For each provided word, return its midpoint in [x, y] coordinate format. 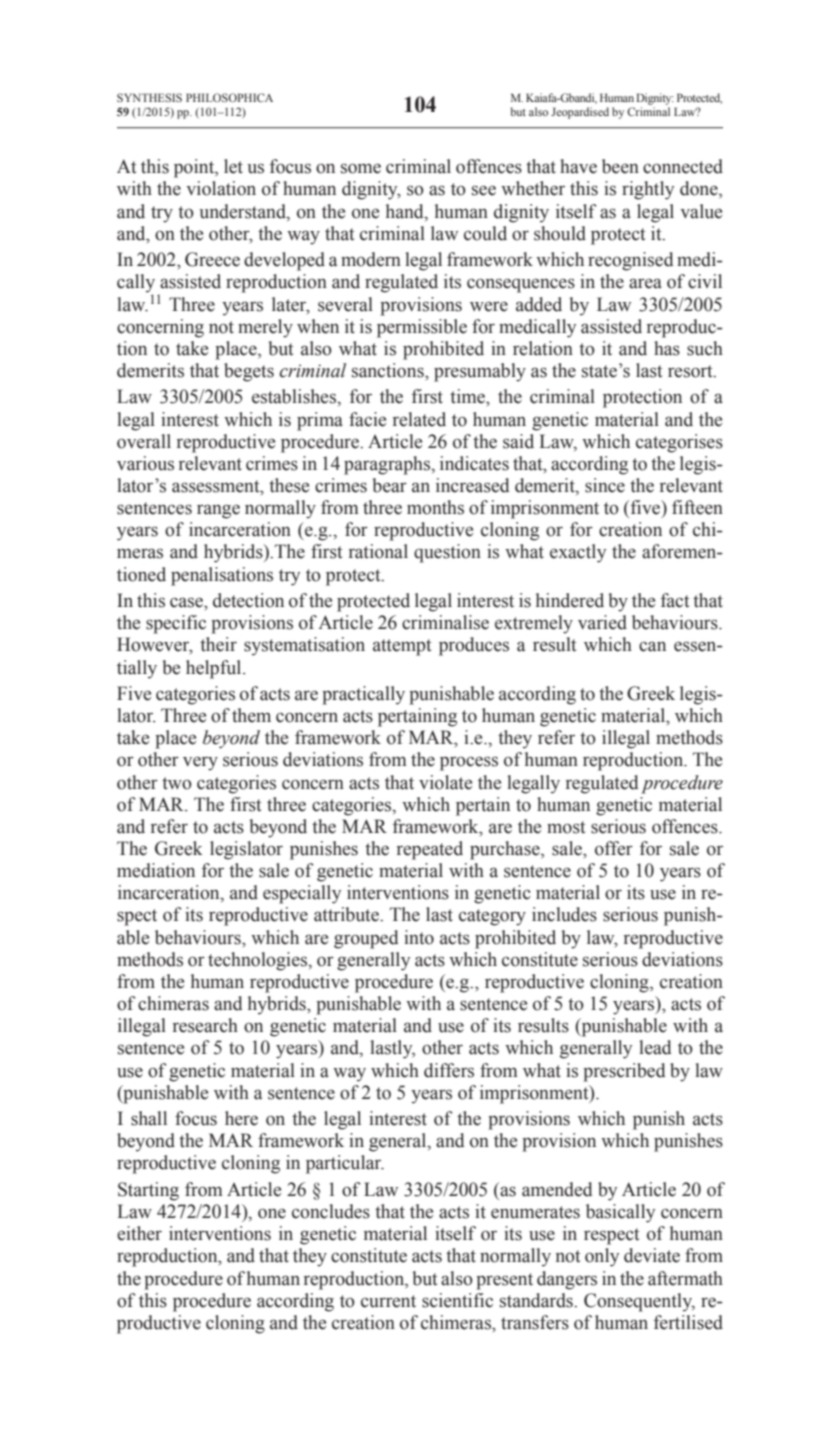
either [139, 1233]
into [419, 937]
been [620, 166]
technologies [259, 961]
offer [614, 848]
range [218, 511]
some [361, 168]
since [605, 485]
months [435, 507]
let [233, 166]
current [388, 1301]
